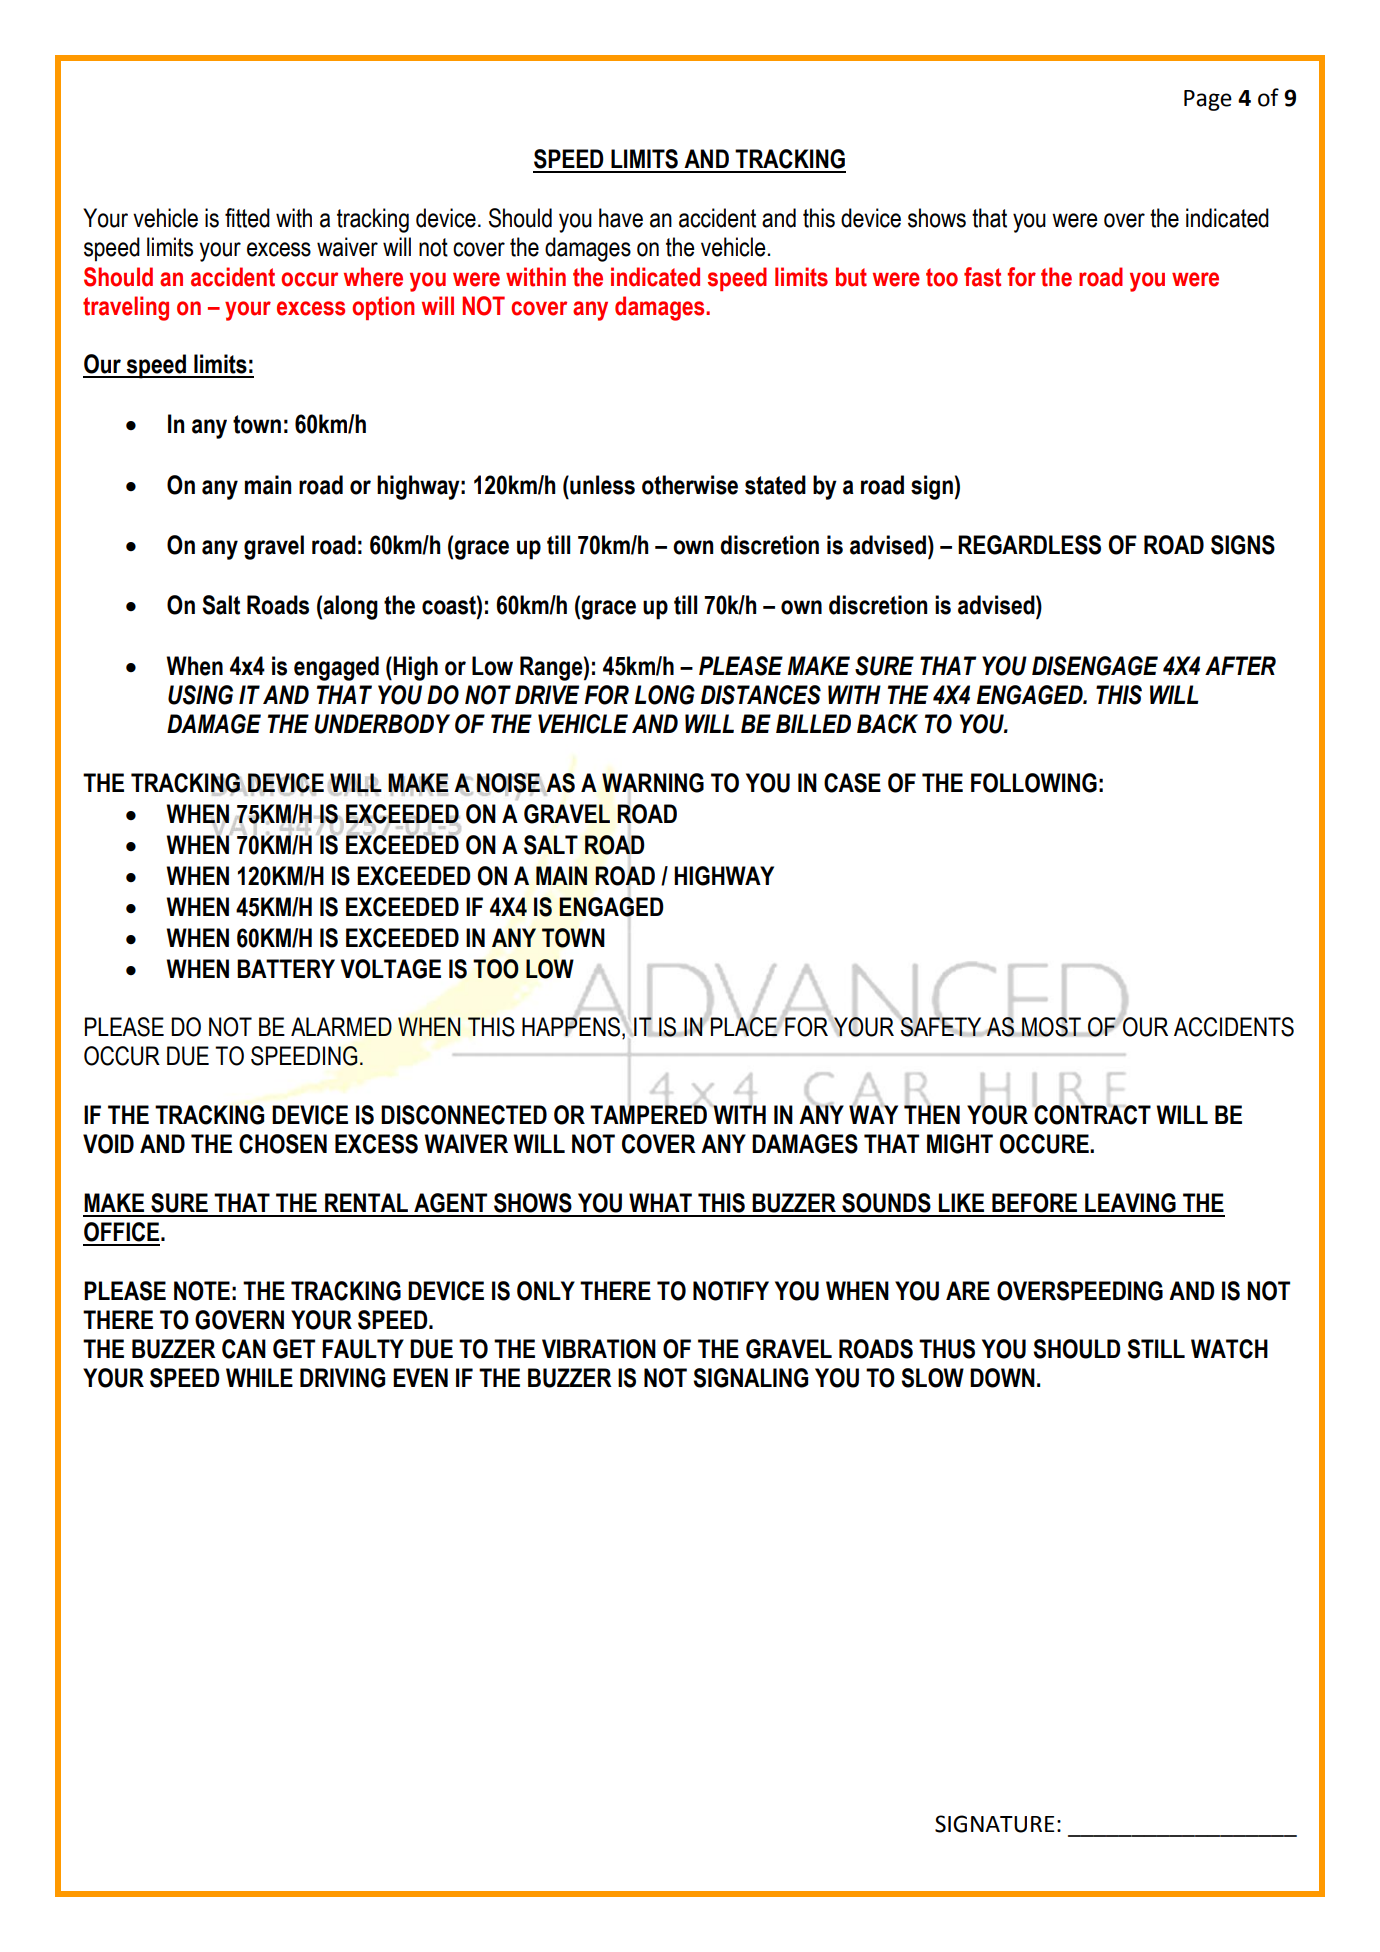  What do you see at coordinates (1208, 100) in the screenshot?
I see `Page` at bounding box center [1208, 100].
